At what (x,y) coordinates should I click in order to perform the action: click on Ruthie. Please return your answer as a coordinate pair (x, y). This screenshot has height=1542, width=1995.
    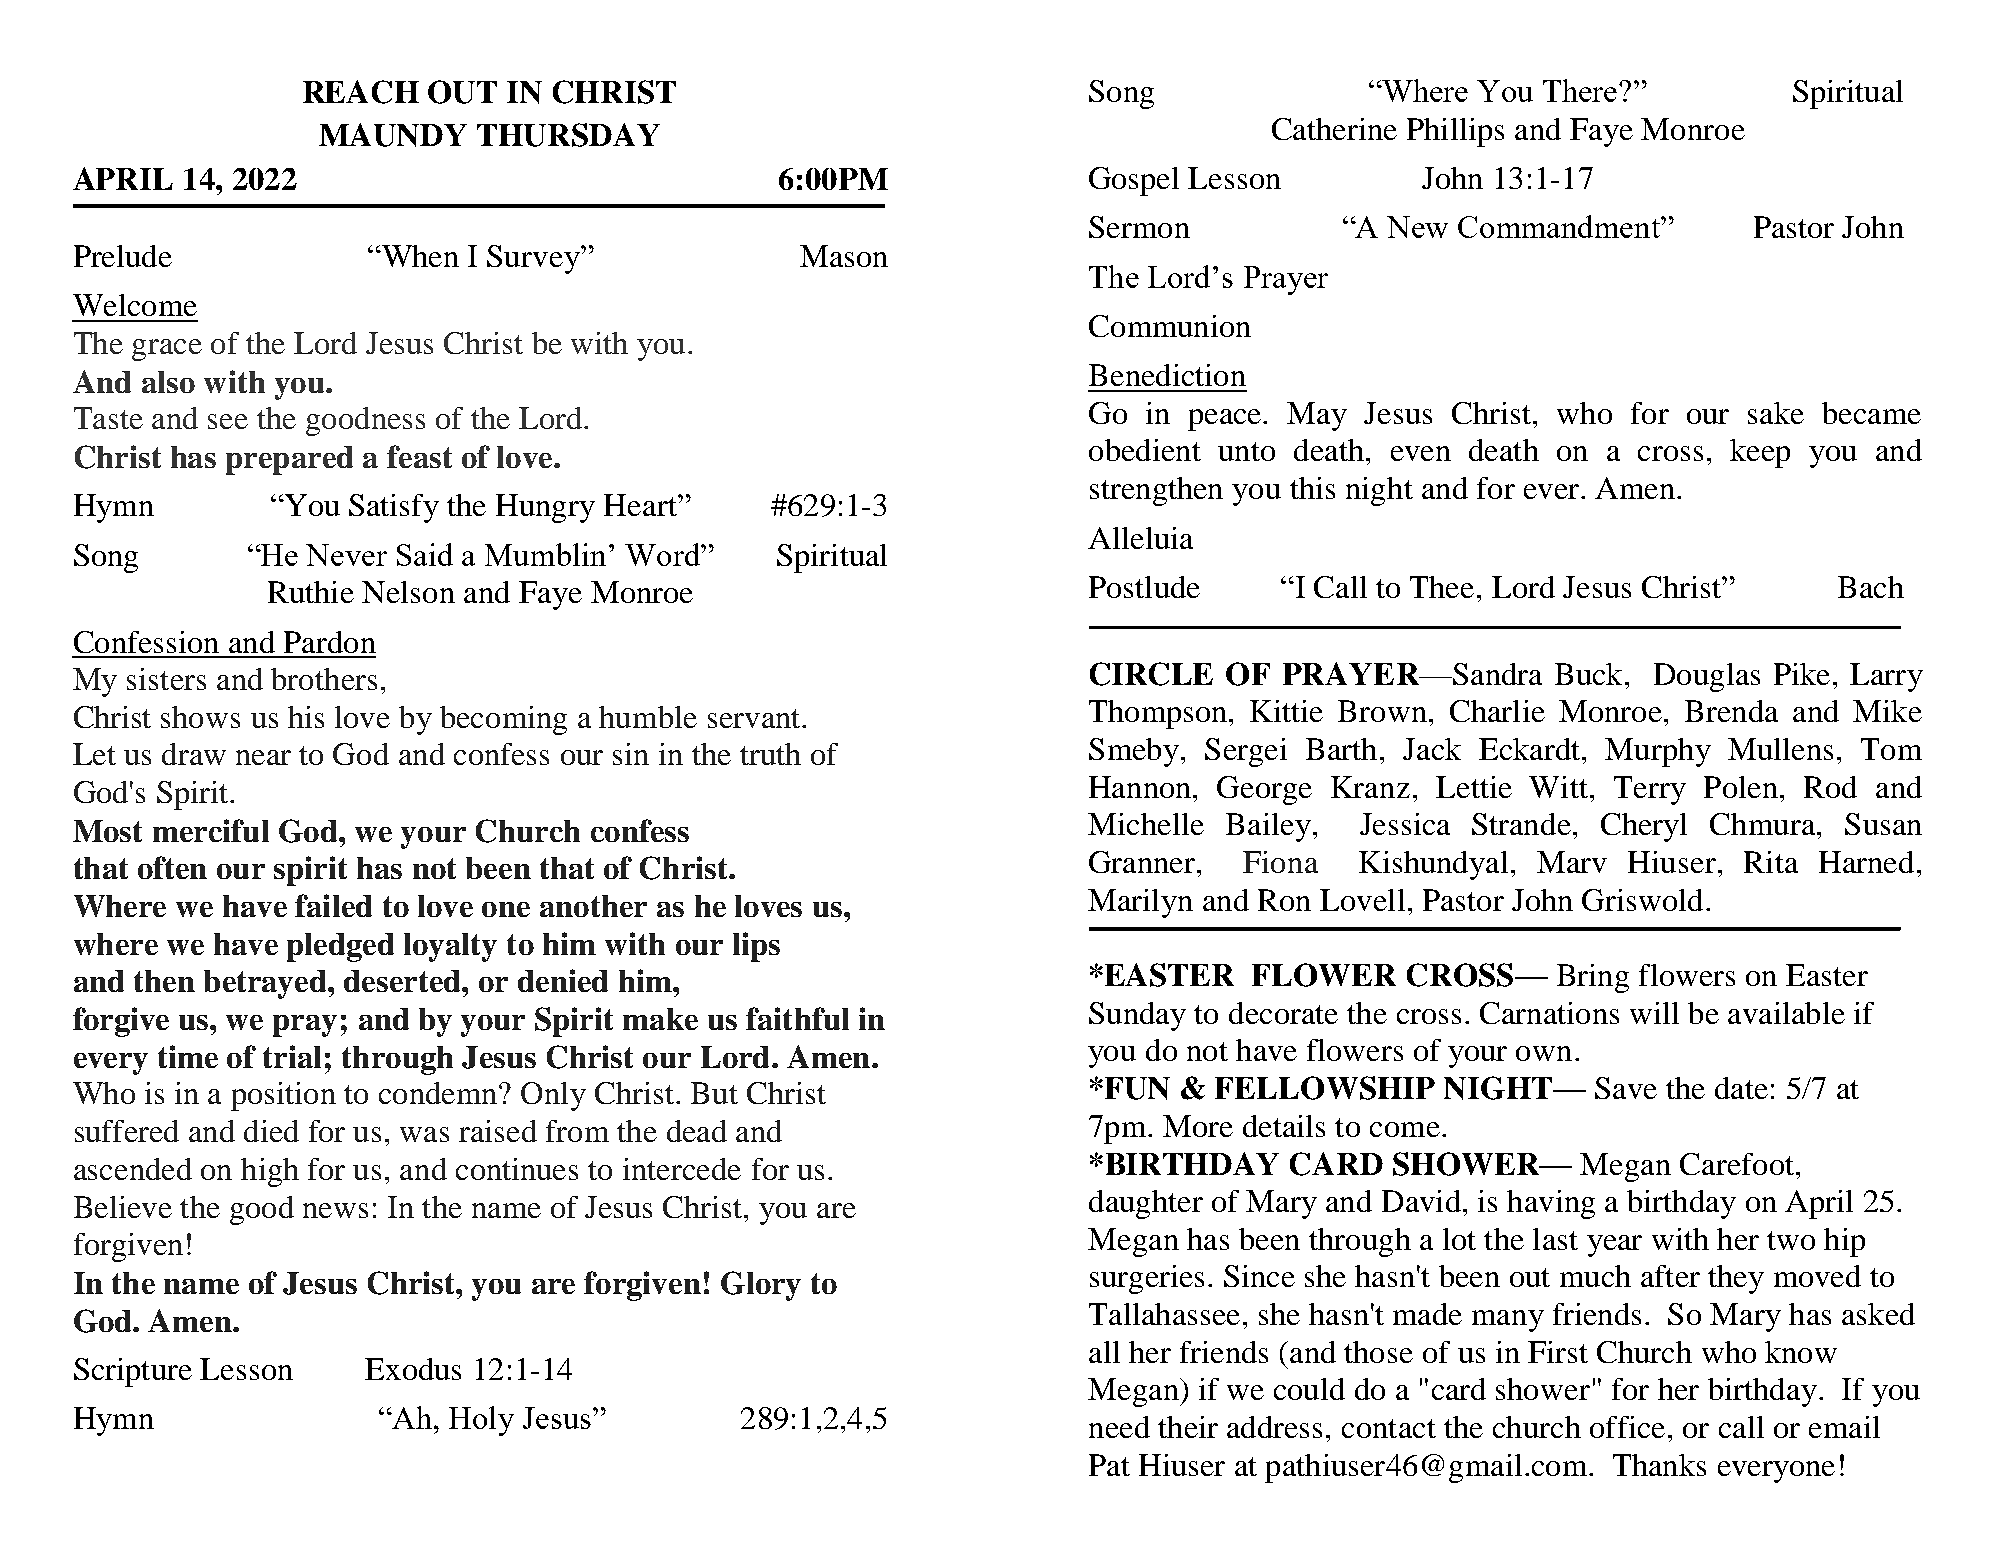
    Looking at the image, I should click on (311, 592).
